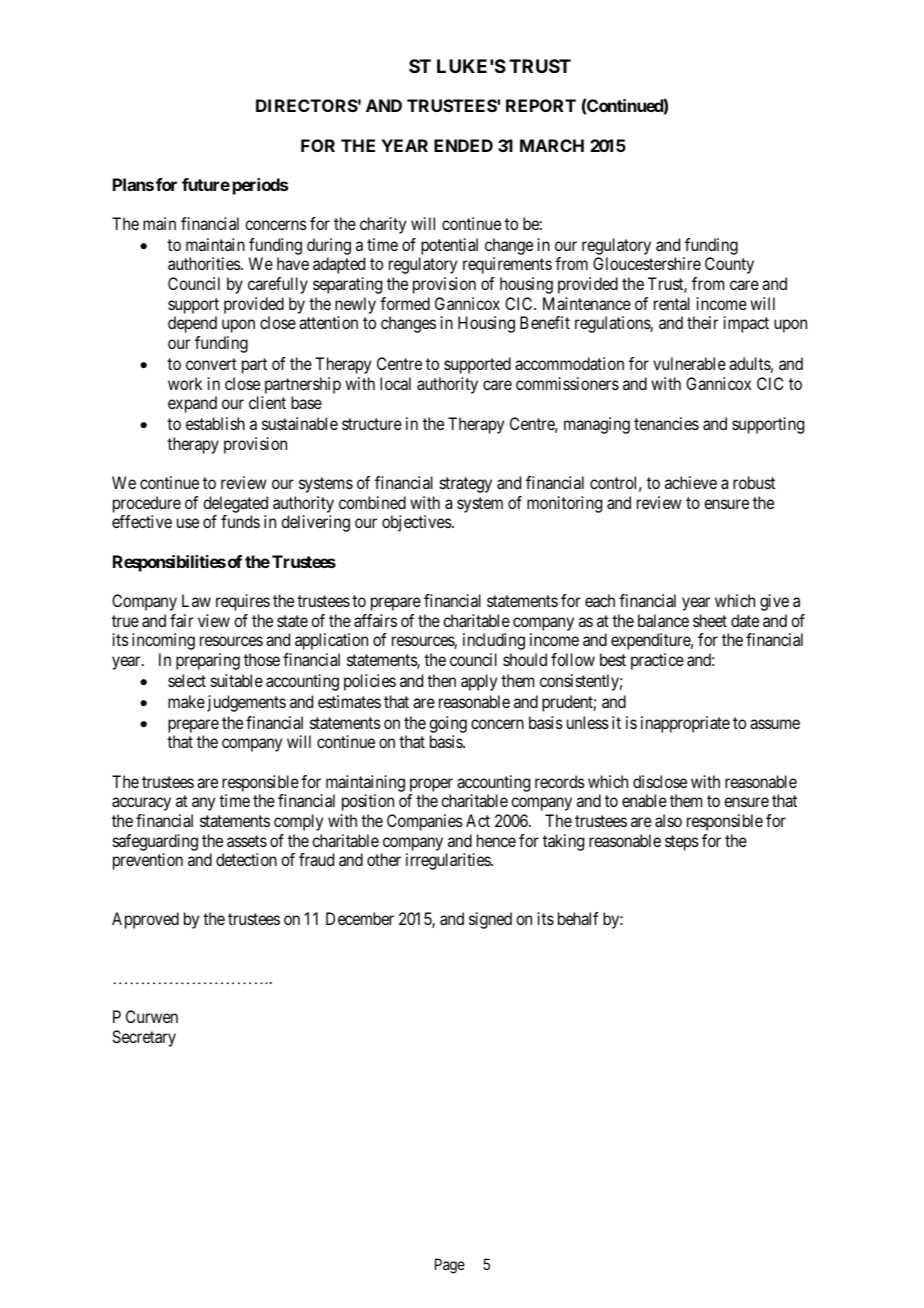 The image size is (924, 1308). I want to click on Page, so click(450, 1266).
